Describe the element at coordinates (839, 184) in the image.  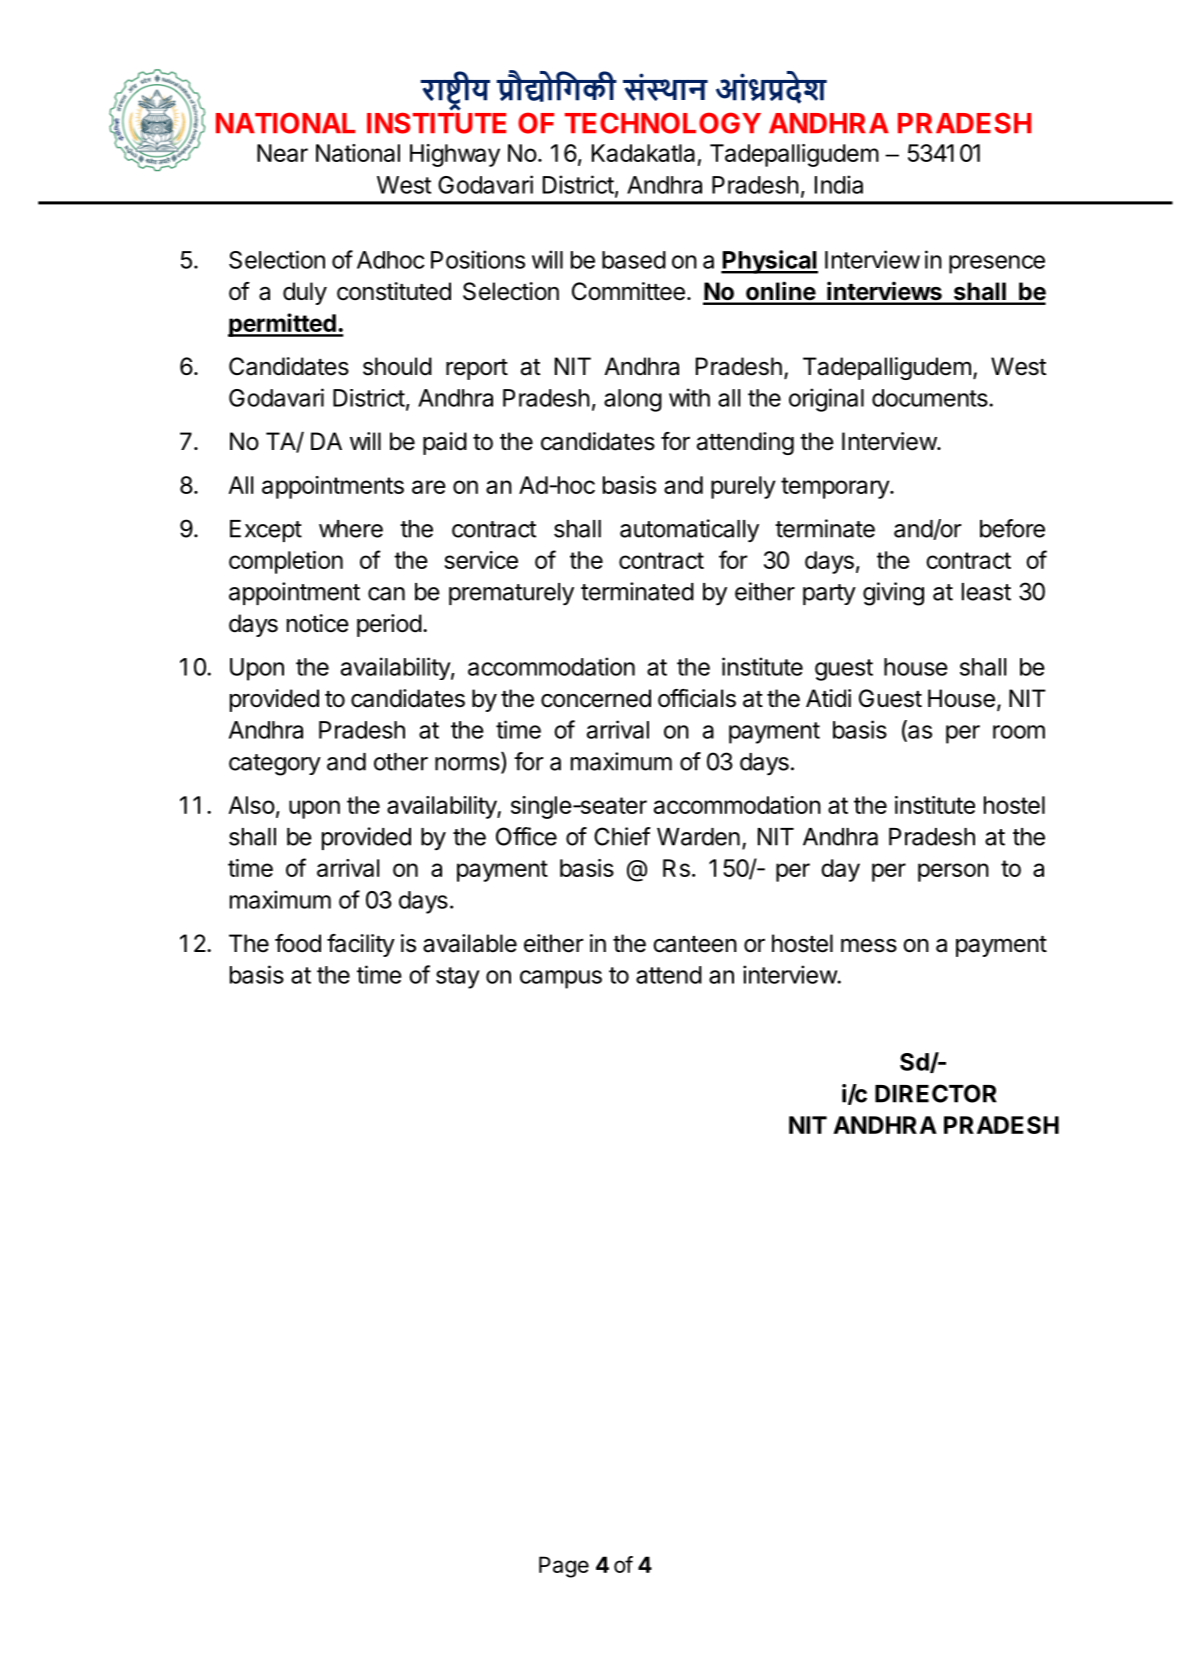
I see `India` at that location.
